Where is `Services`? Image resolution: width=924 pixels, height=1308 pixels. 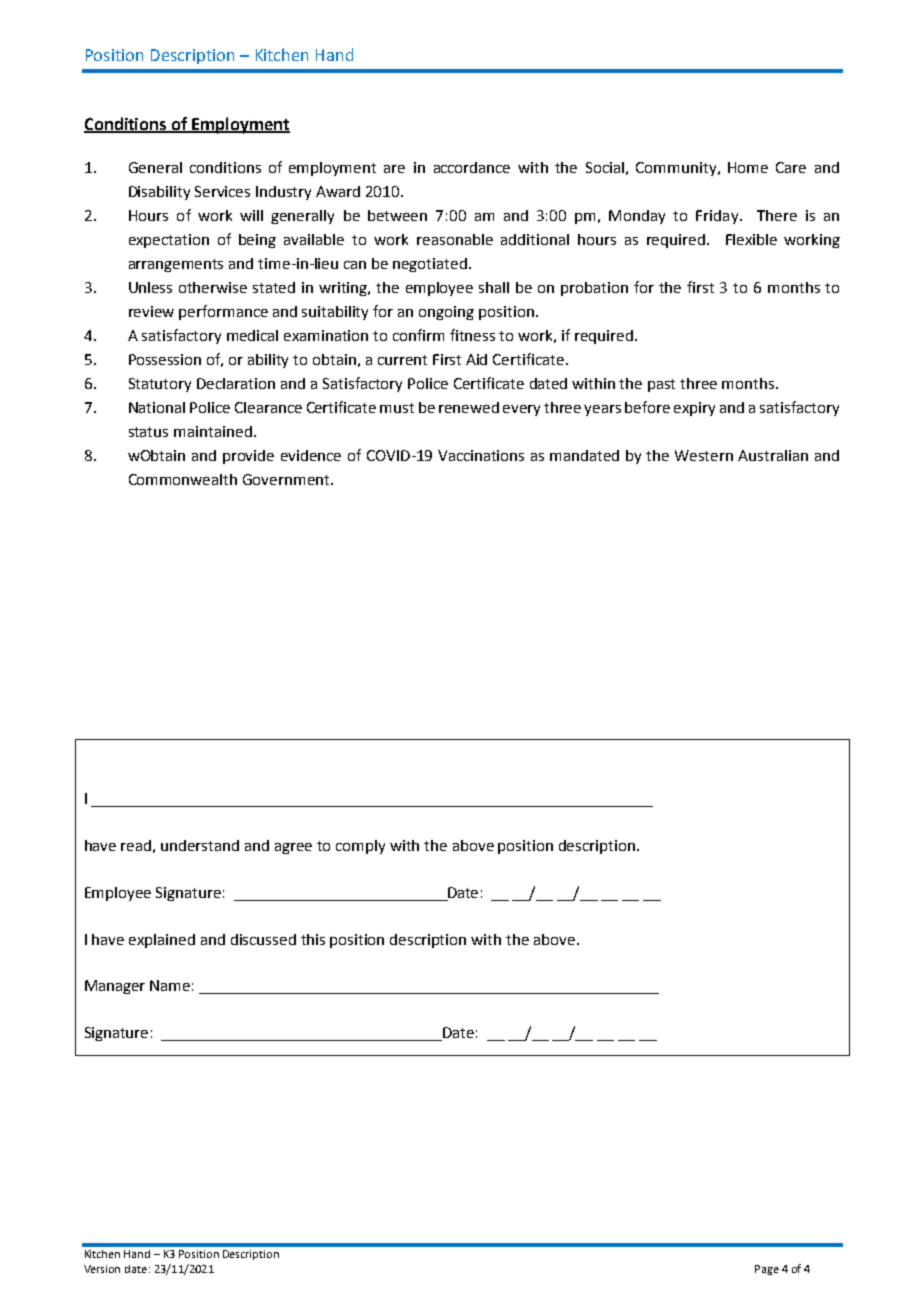 Services is located at coordinates (222, 191).
